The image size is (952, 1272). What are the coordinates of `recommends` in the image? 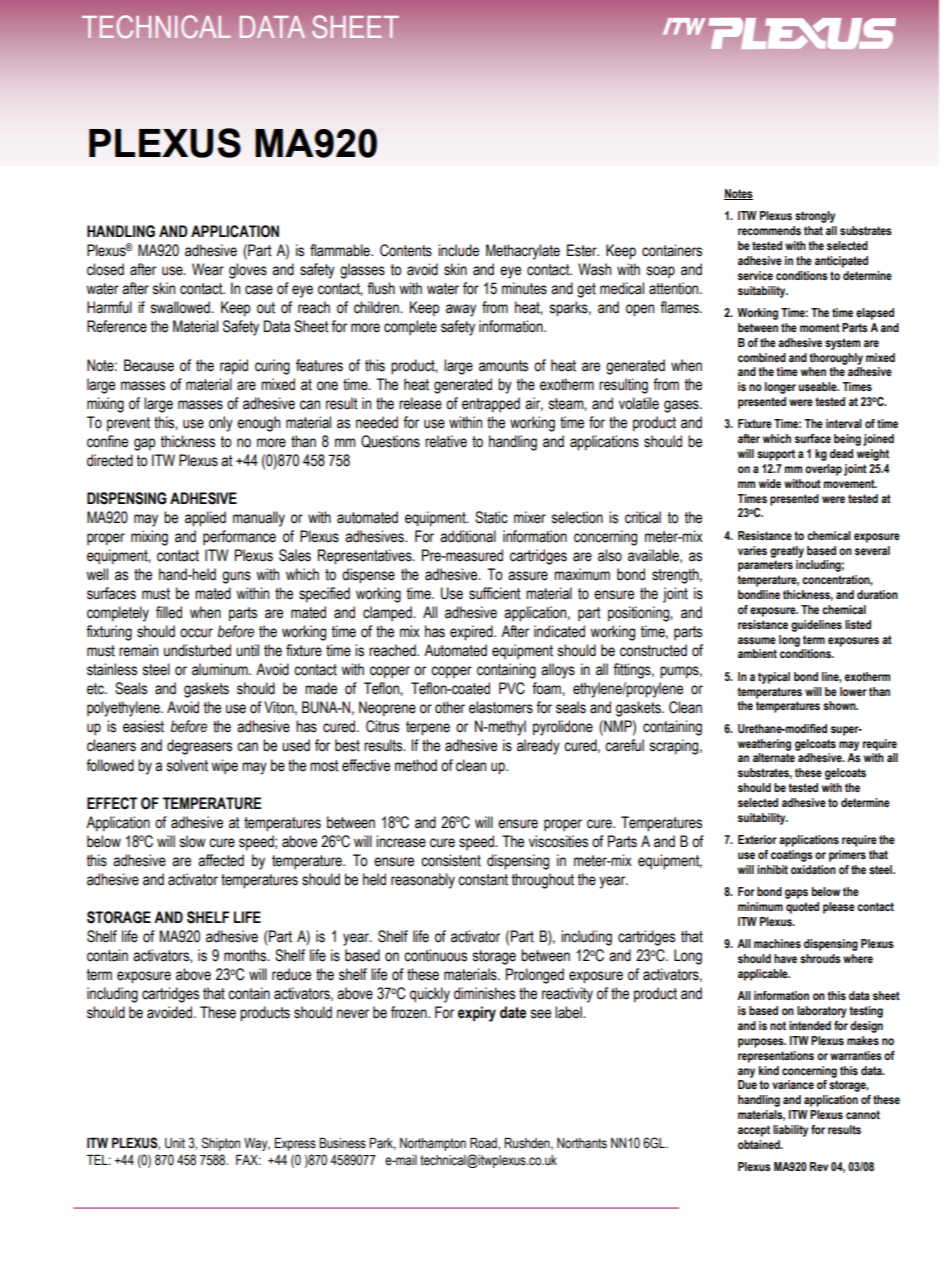 It's located at (769, 230).
